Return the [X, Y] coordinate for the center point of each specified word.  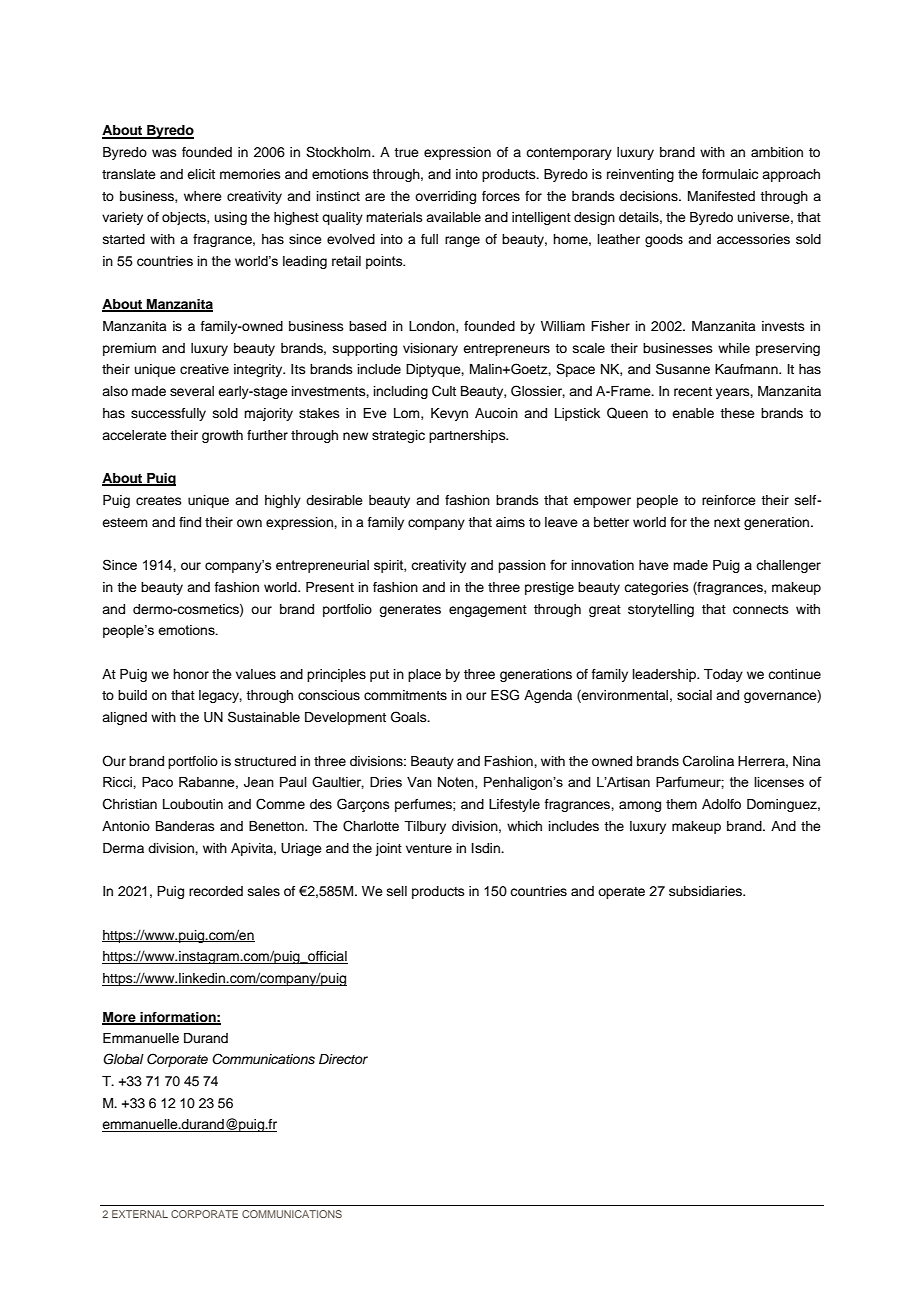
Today [723, 675]
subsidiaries [706, 891]
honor [191, 674]
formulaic [730, 174]
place [424, 675]
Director [343, 1059]
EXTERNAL [140, 1214]
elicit [201, 174]
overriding [445, 197]
